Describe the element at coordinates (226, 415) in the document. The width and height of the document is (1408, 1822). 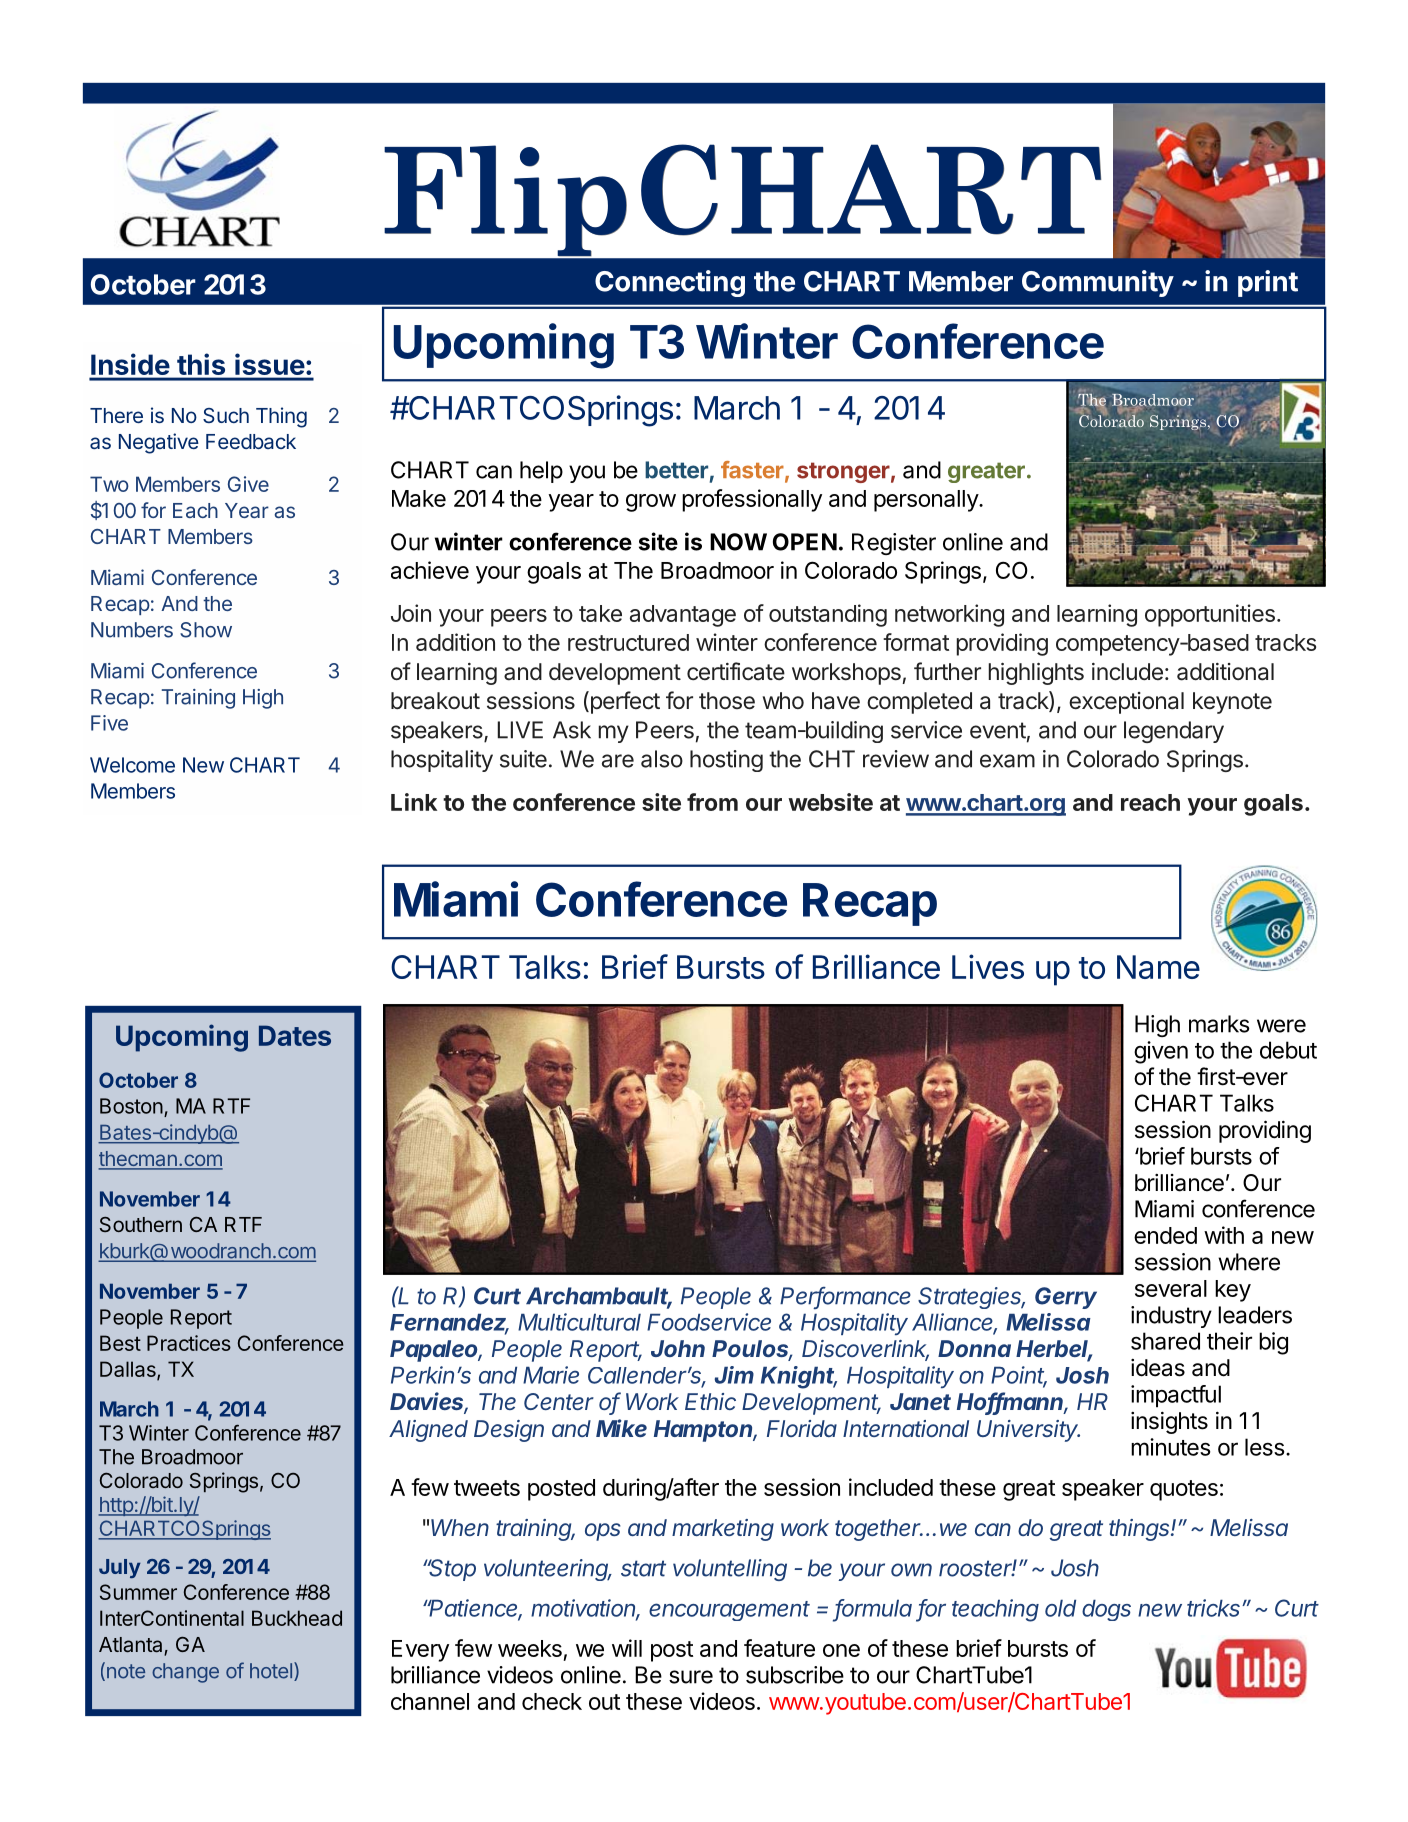
I see `Such` at that location.
